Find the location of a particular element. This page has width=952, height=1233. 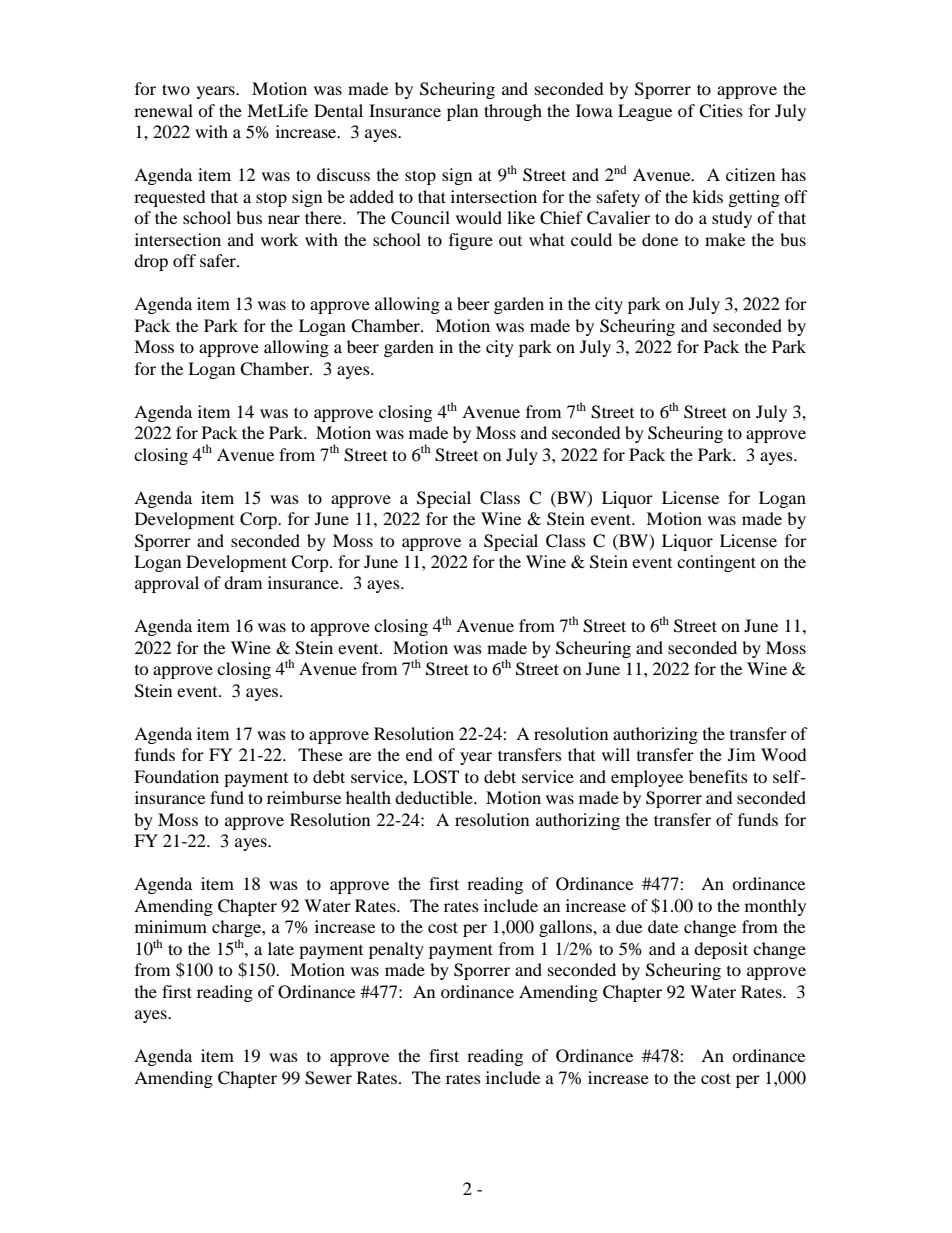

Sewer is located at coordinates (328, 1078).
